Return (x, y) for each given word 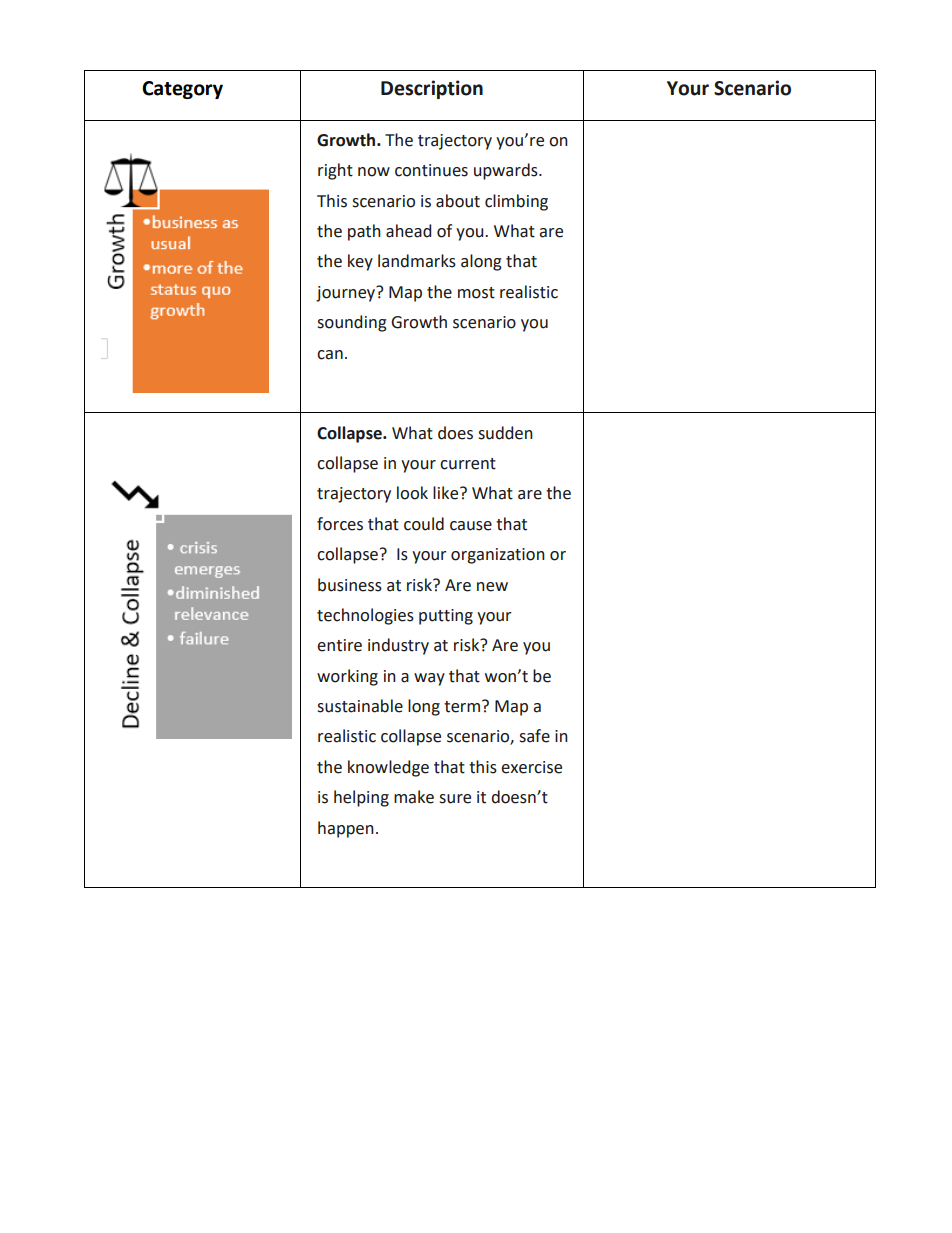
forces (340, 524)
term (462, 707)
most (476, 293)
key (360, 262)
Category (182, 90)
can (330, 355)
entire (339, 645)
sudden (505, 433)
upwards (507, 171)
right (335, 171)
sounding (352, 323)
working (347, 677)
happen (346, 829)
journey (347, 293)
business (350, 585)
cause (471, 526)
